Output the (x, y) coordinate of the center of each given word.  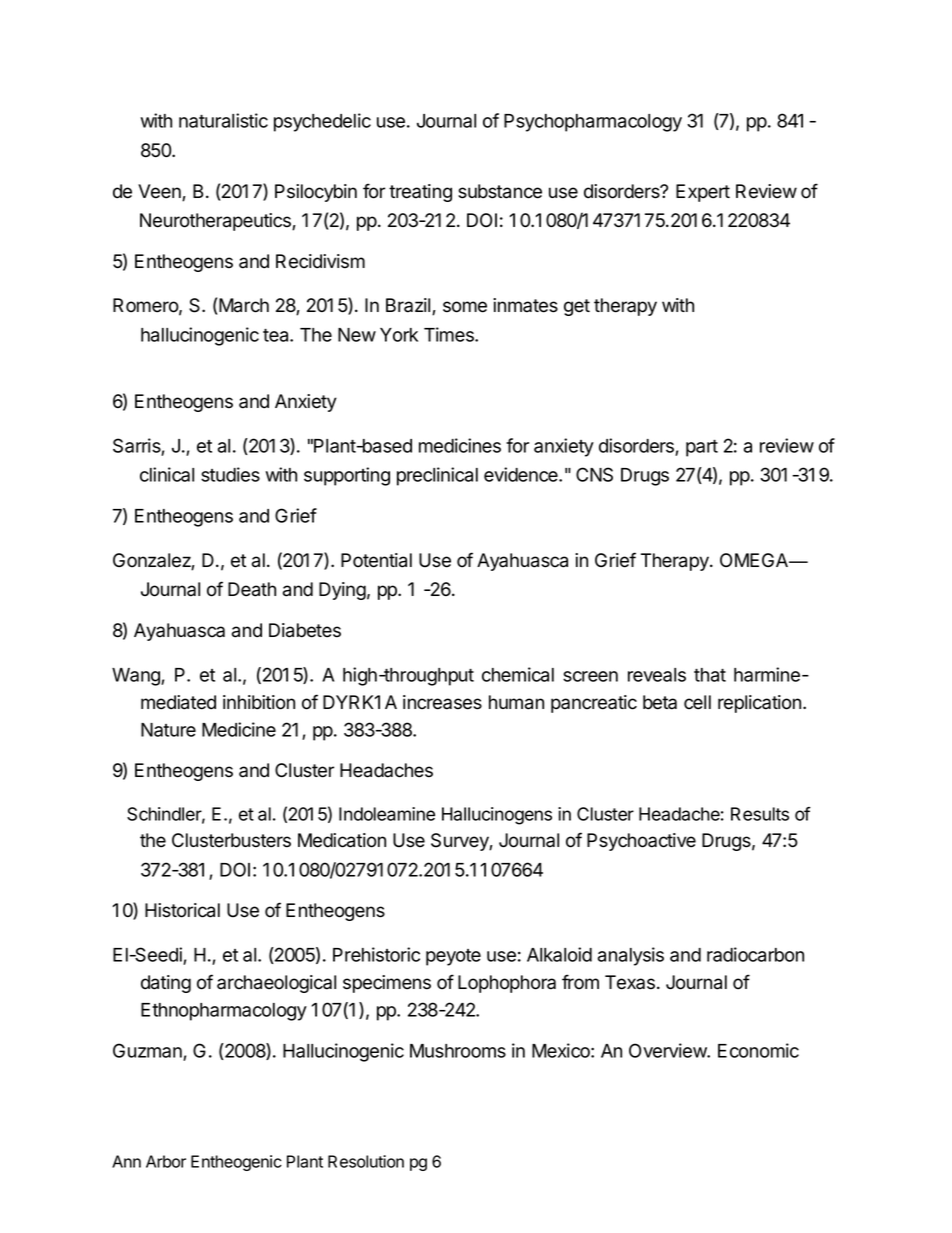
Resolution (366, 1161)
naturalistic (223, 120)
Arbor (166, 1161)
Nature (168, 730)
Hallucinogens (497, 816)
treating (420, 193)
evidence (522, 474)
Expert (703, 193)
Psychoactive (641, 842)
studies (230, 474)
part (702, 448)
